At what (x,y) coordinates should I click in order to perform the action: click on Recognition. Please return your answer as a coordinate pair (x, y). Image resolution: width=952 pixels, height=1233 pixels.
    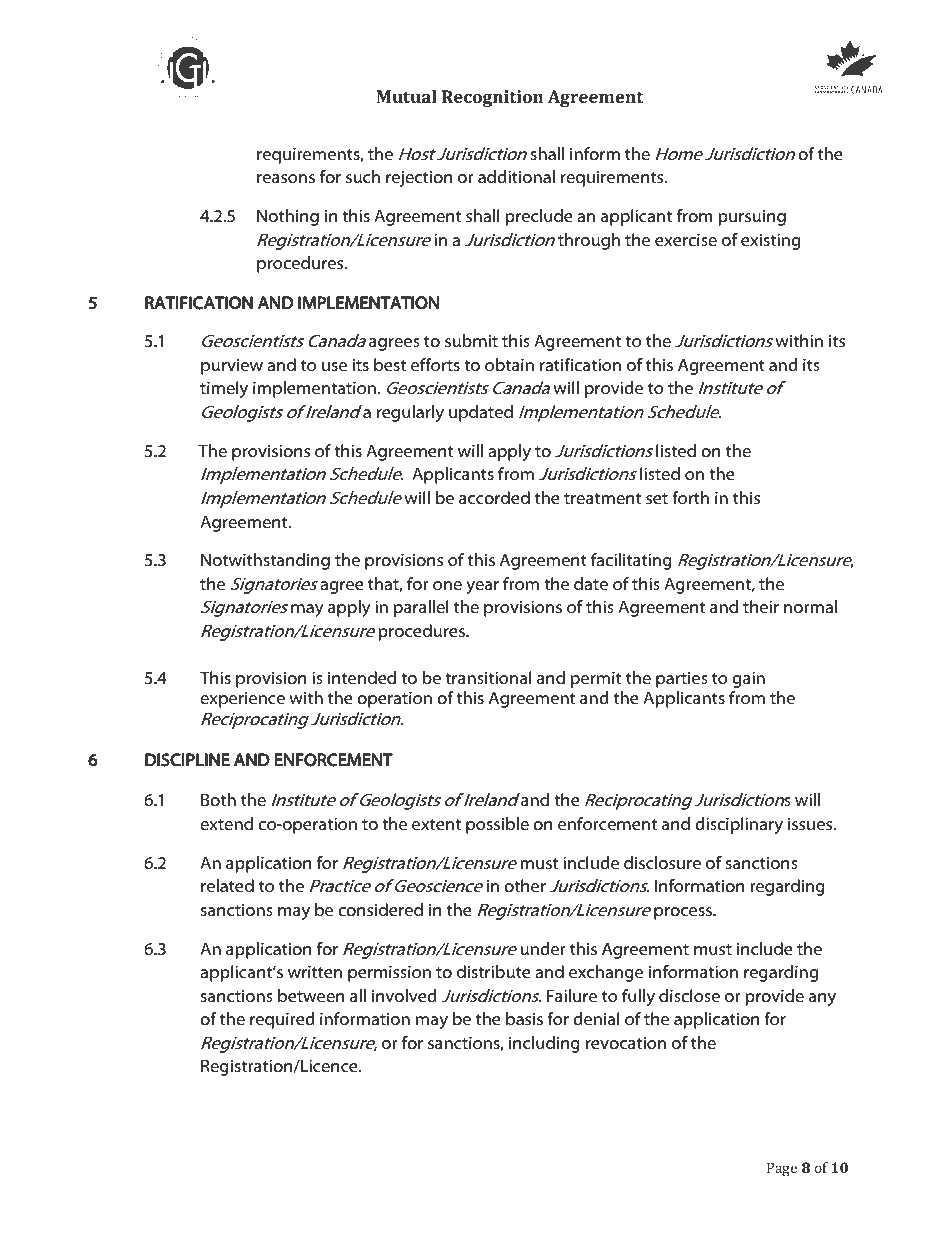
    Looking at the image, I should click on (492, 98).
